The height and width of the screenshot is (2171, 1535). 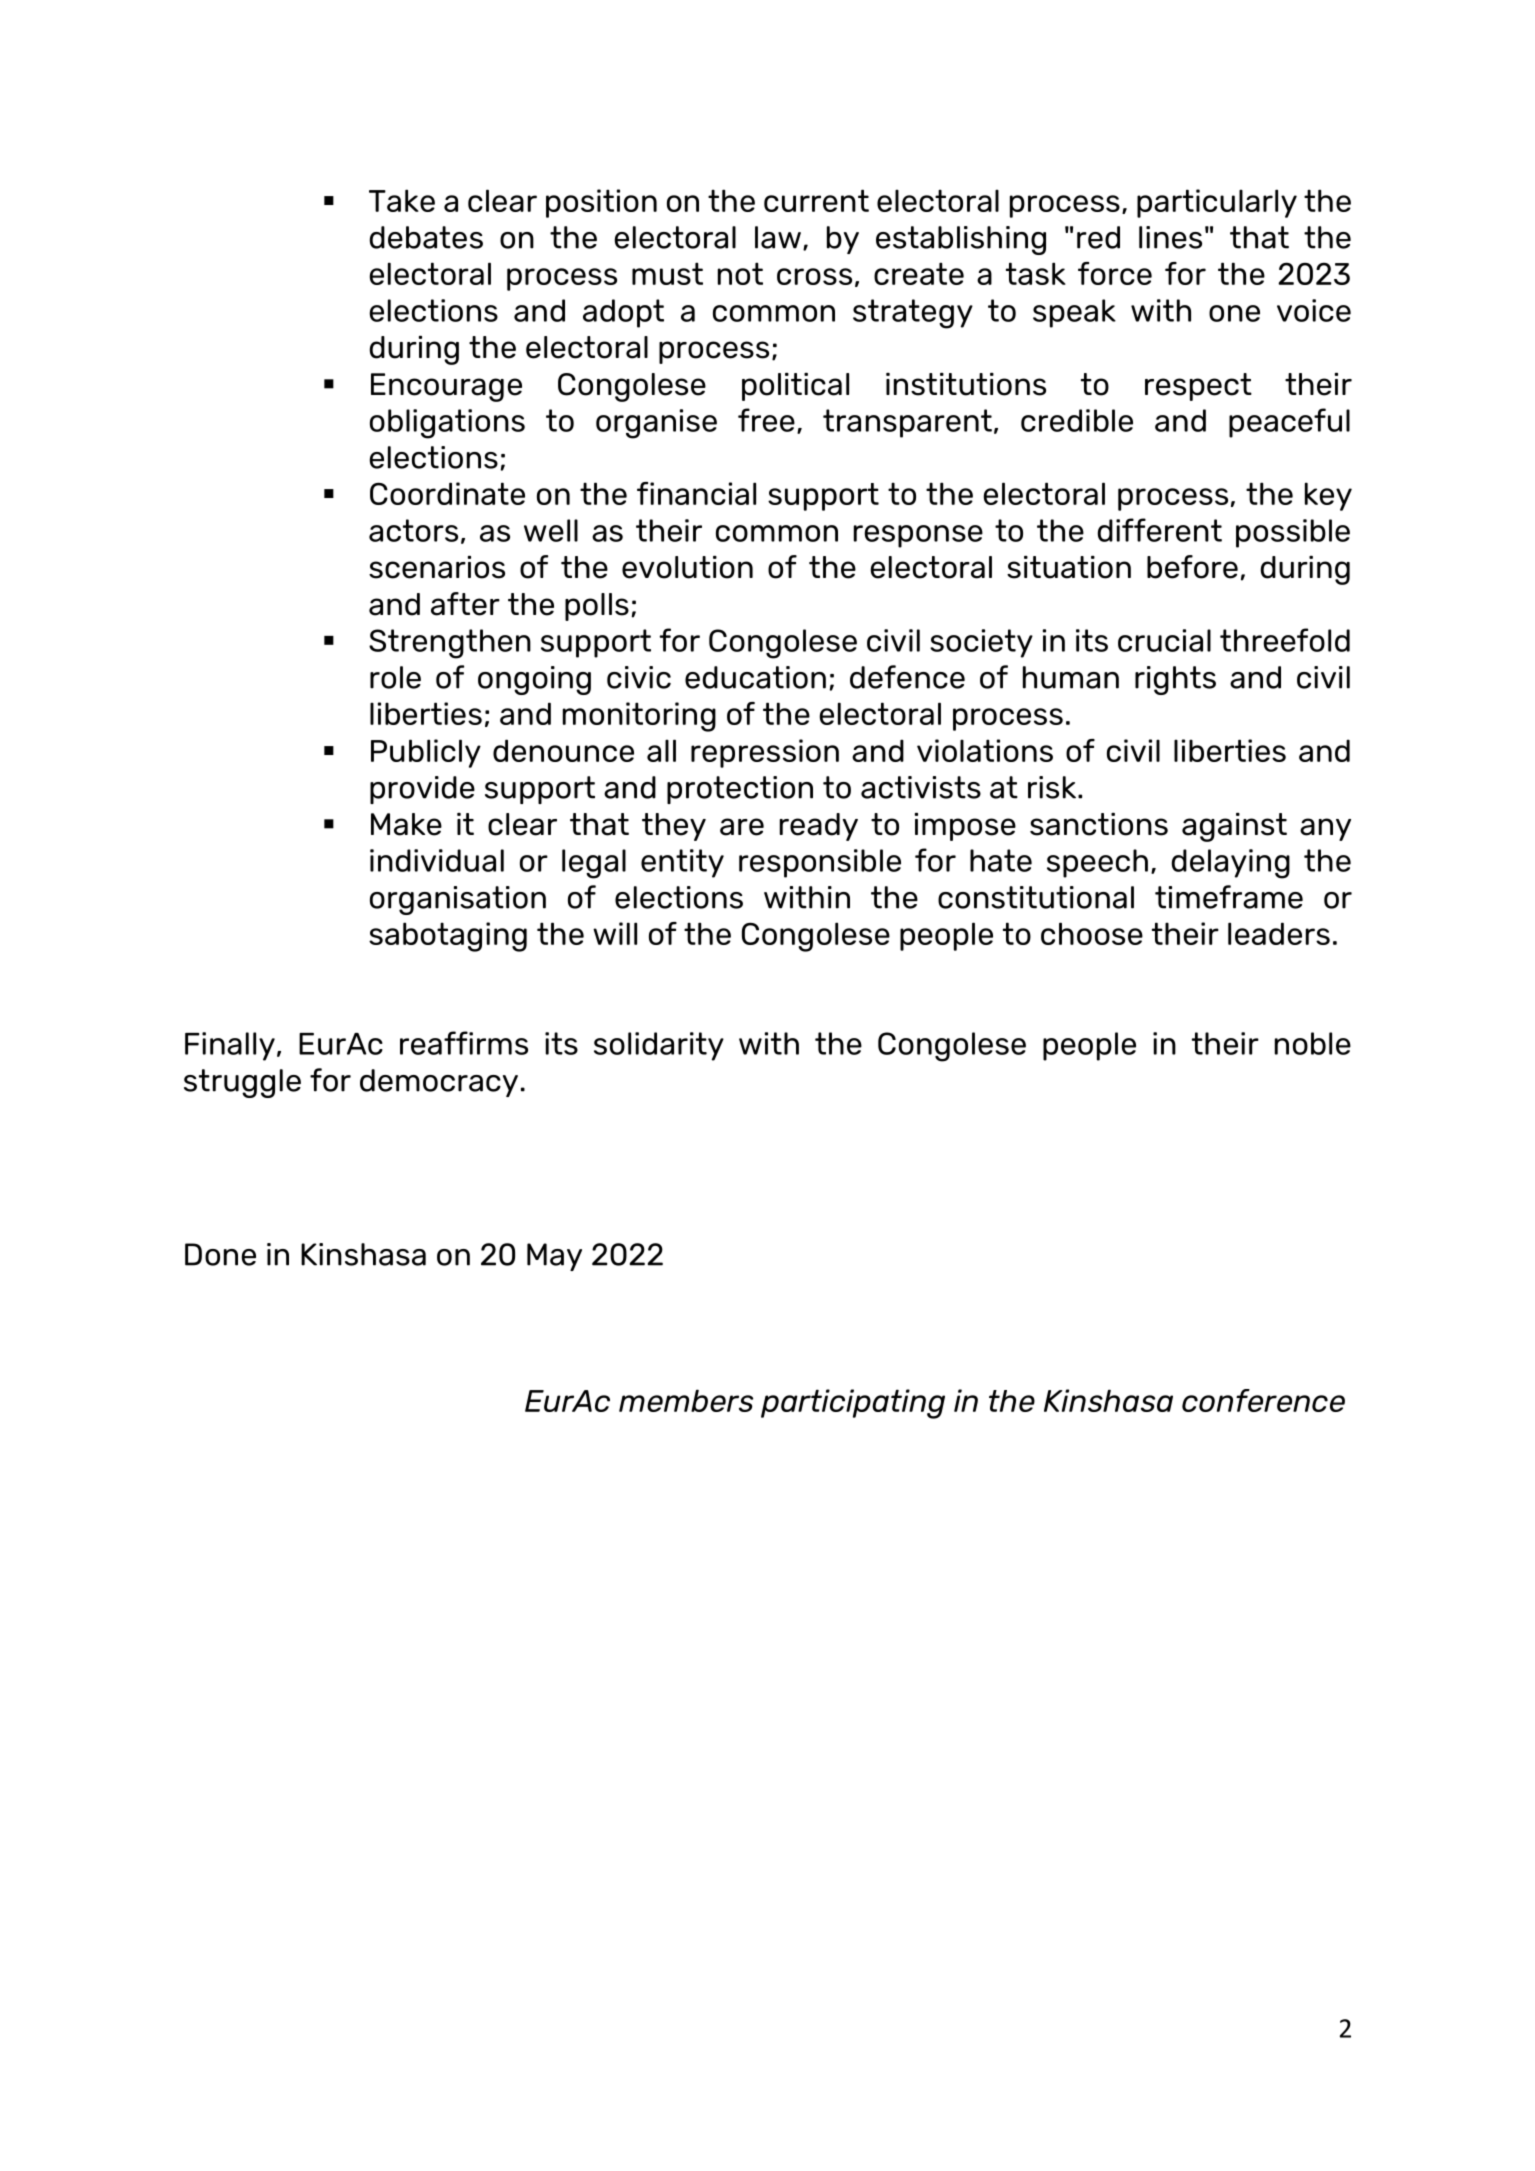 I want to click on law, so click(x=778, y=237).
